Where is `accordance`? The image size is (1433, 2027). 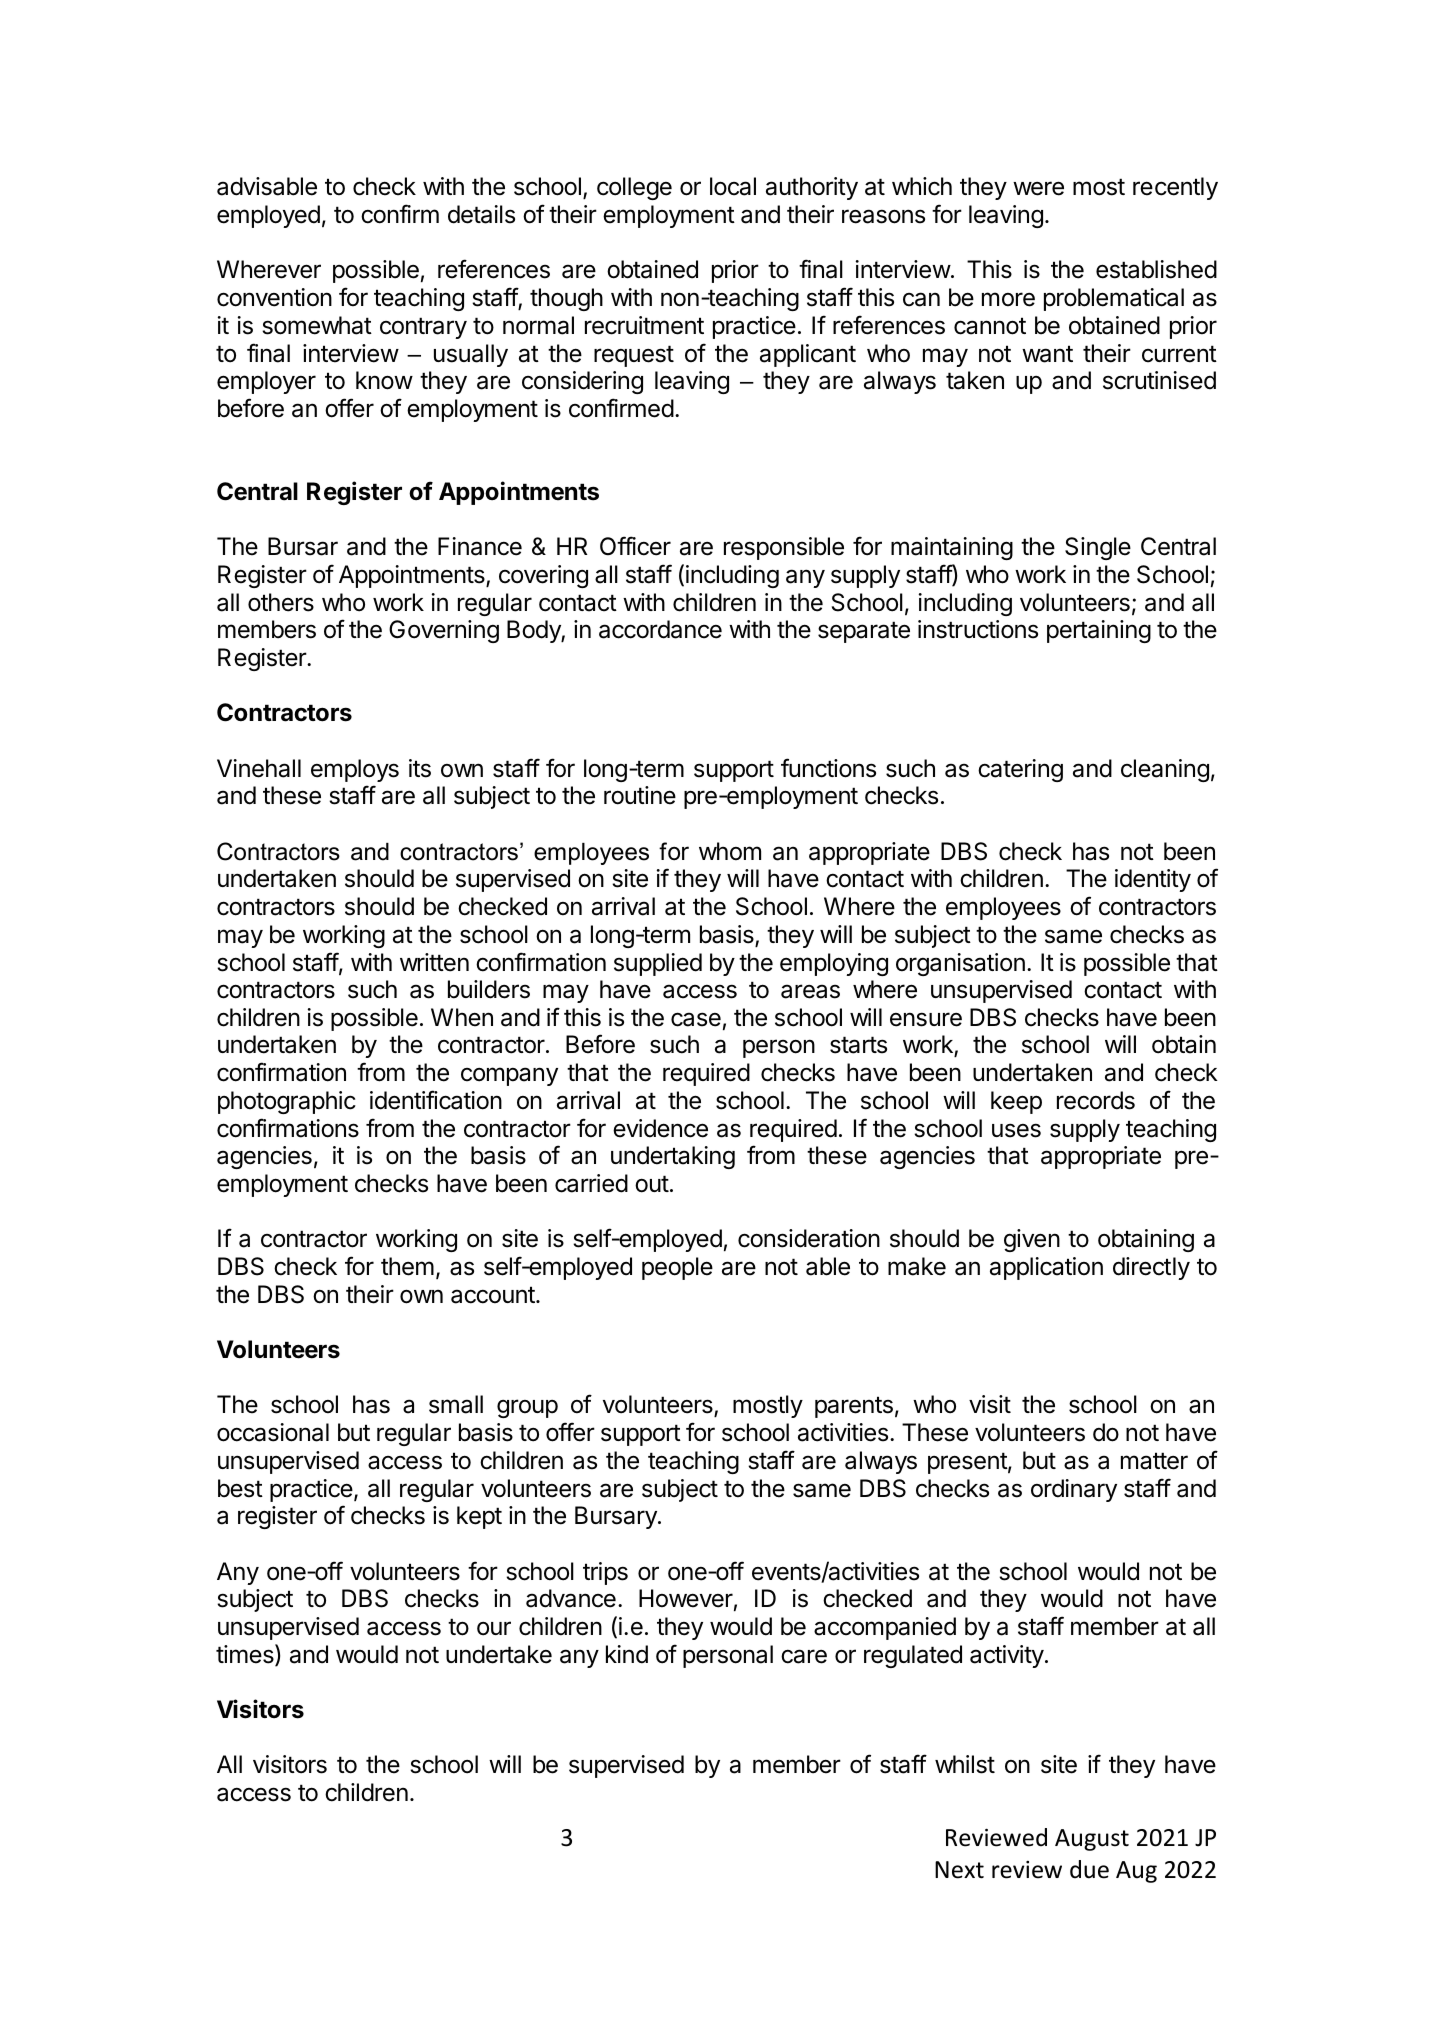 accordance is located at coordinates (660, 629).
